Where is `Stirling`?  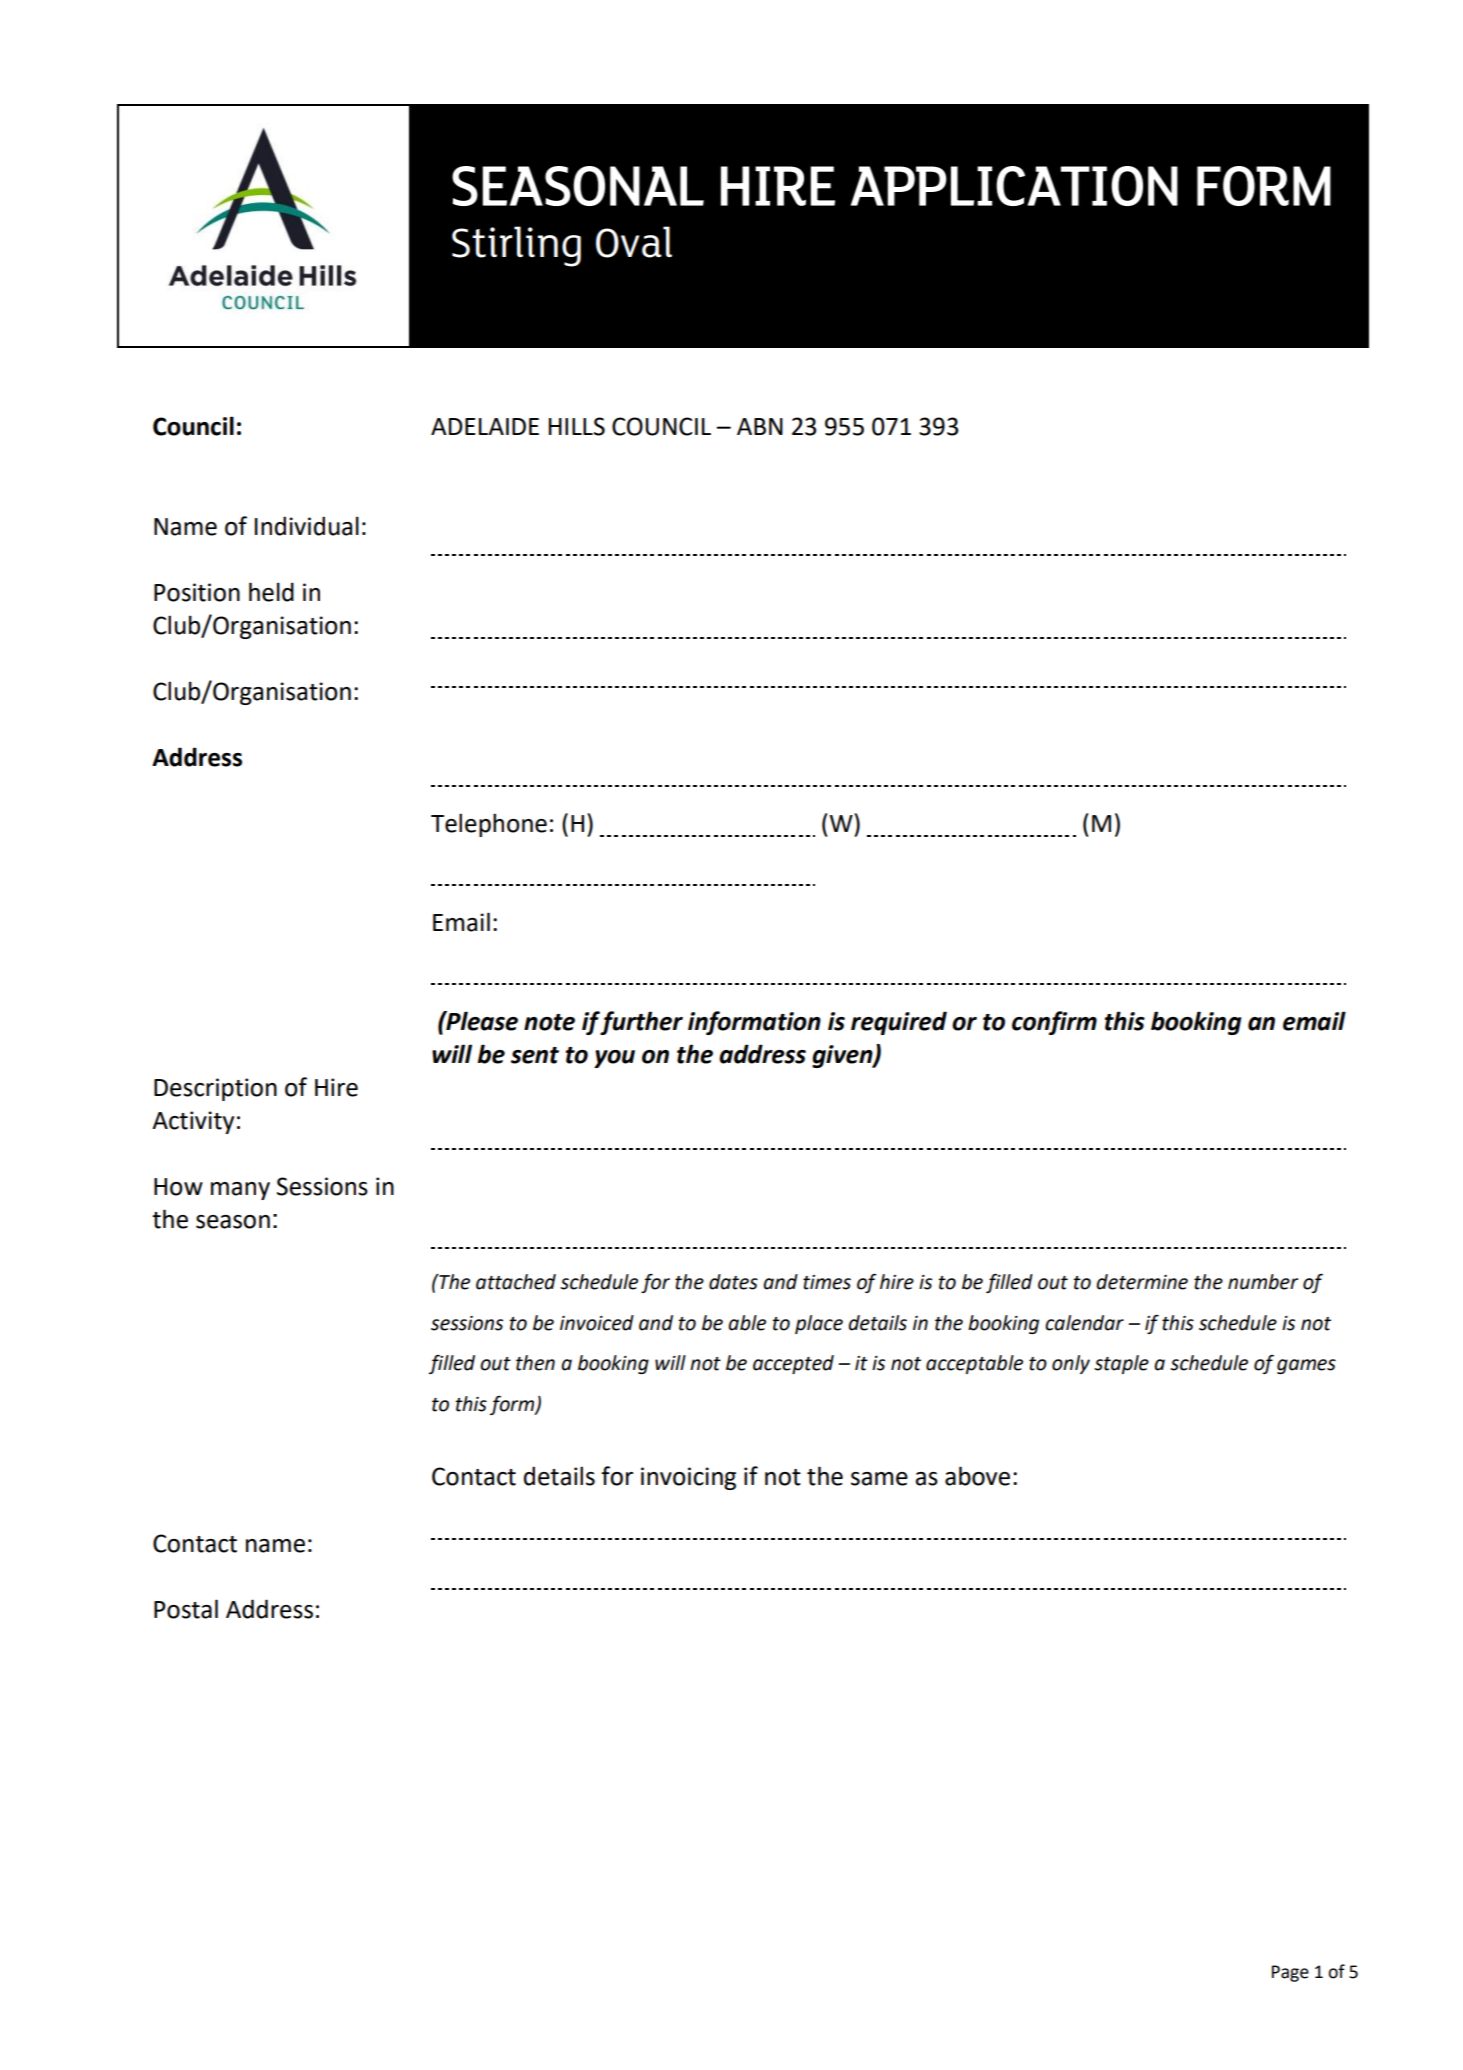 Stirling is located at coordinates (516, 246).
